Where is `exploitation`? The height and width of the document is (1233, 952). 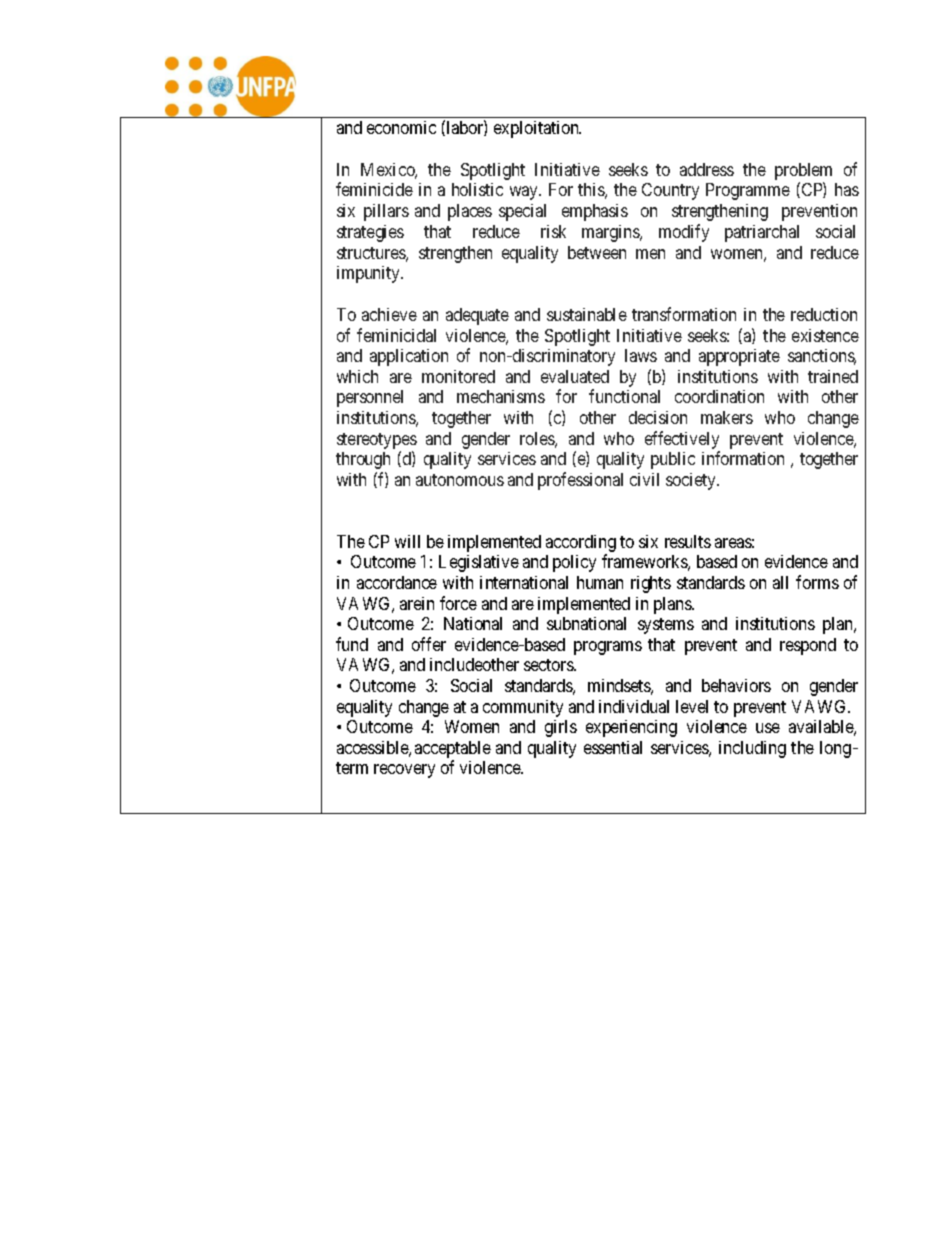 exploitation is located at coordinates (537, 129).
